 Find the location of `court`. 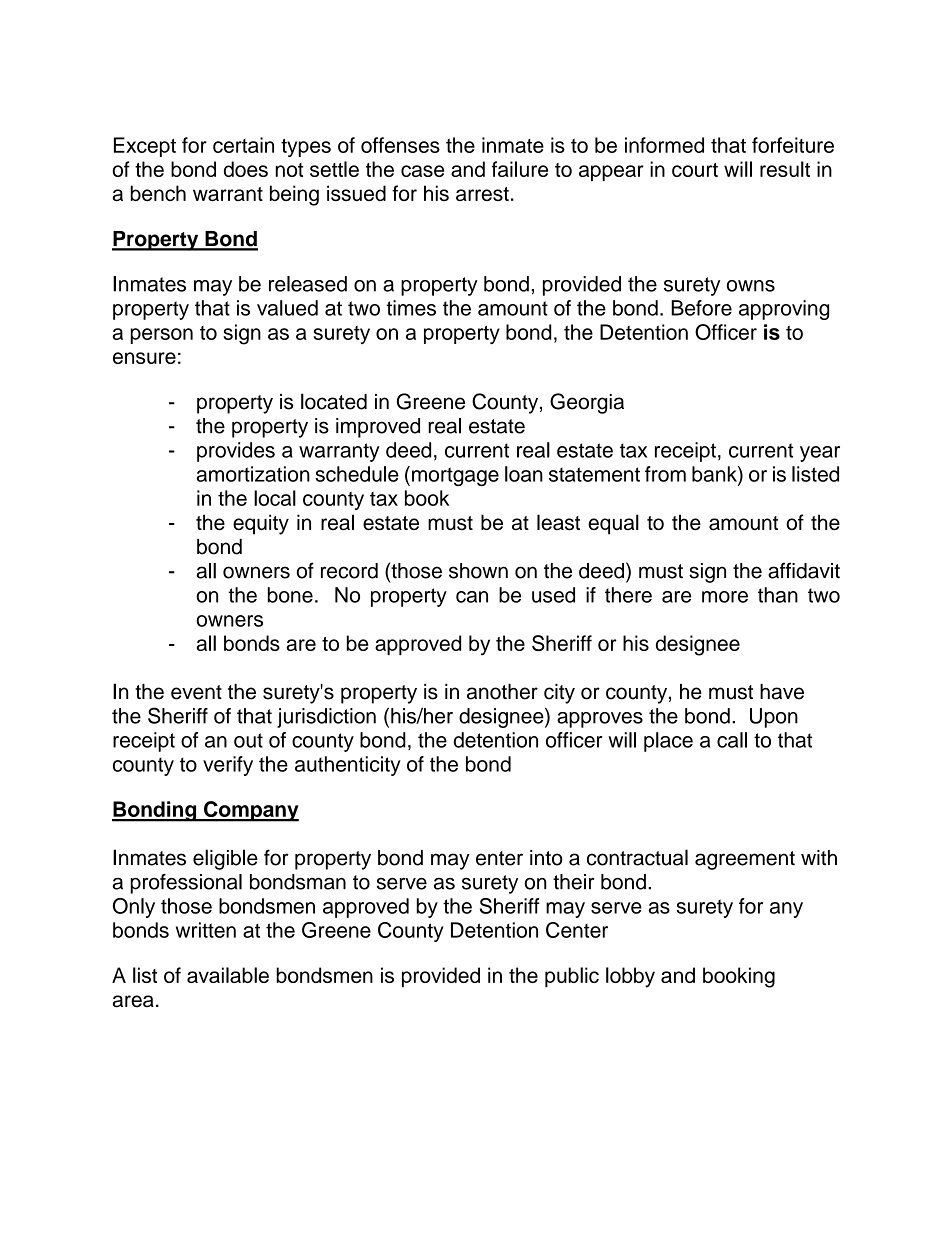

court is located at coordinates (695, 170).
